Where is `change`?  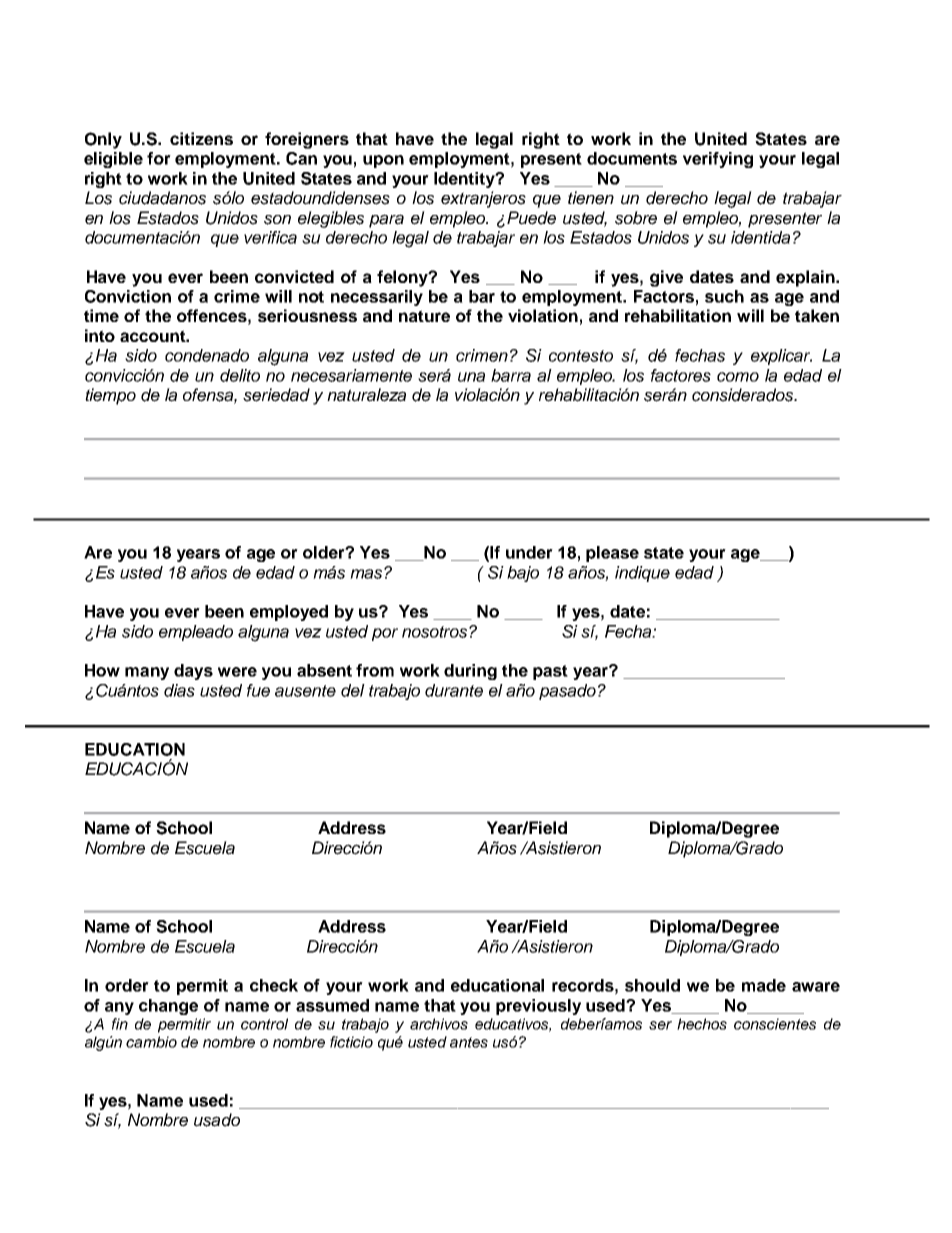 change is located at coordinates (168, 1007).
